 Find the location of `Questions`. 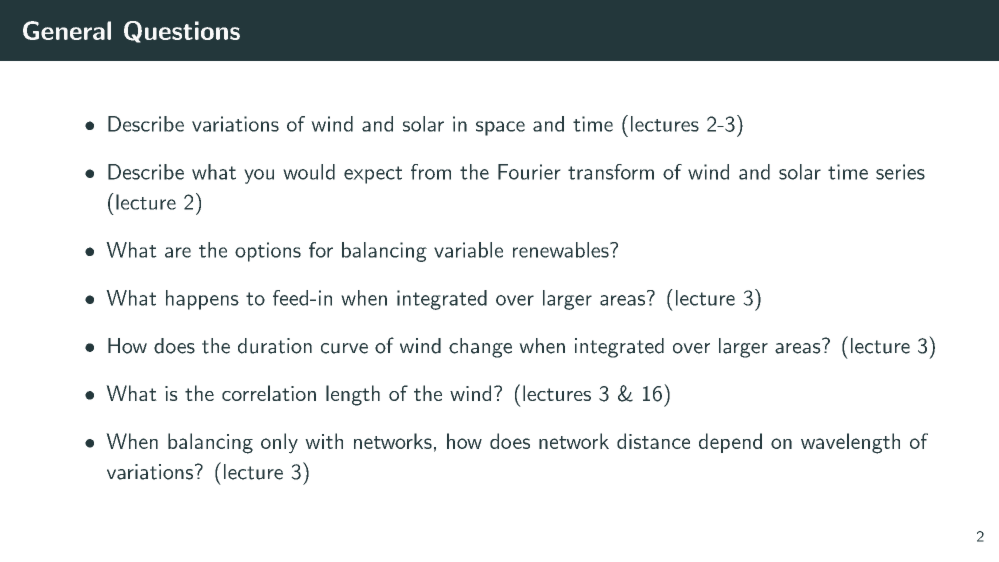

Questions is located at coordinates (182, 32).
